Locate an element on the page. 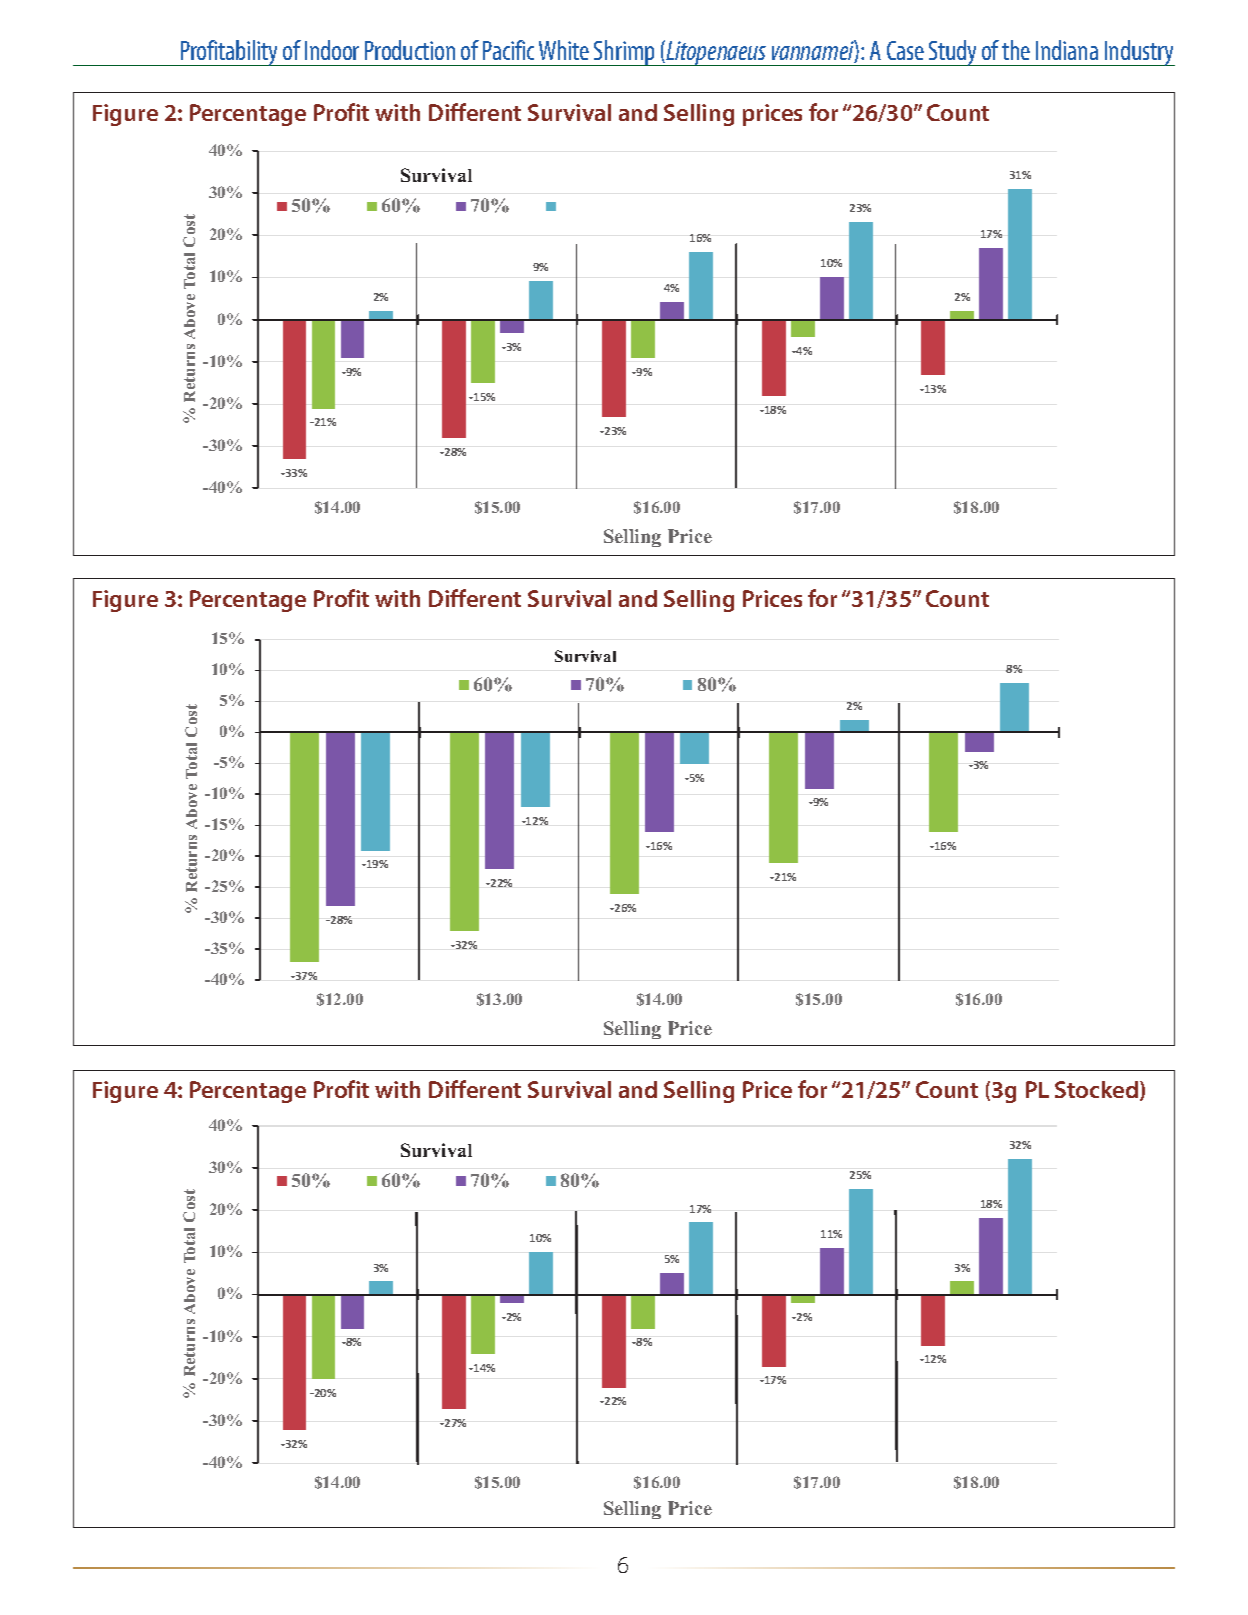  Stocked is located at coordinates (1098, 1091).
